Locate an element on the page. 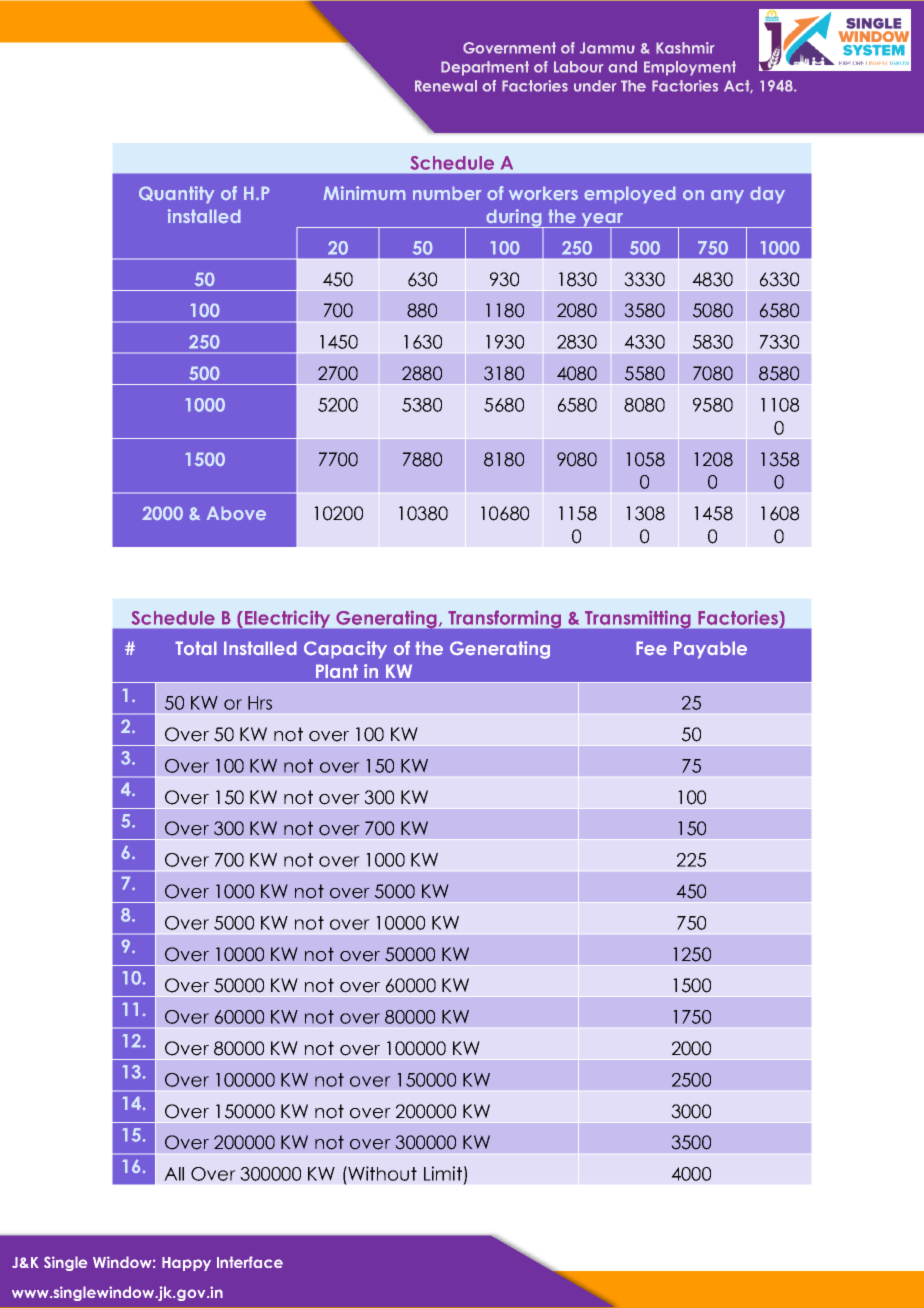 The height and width of the document is (1308, 924). Limit is located at coordinates (443, 1173).
